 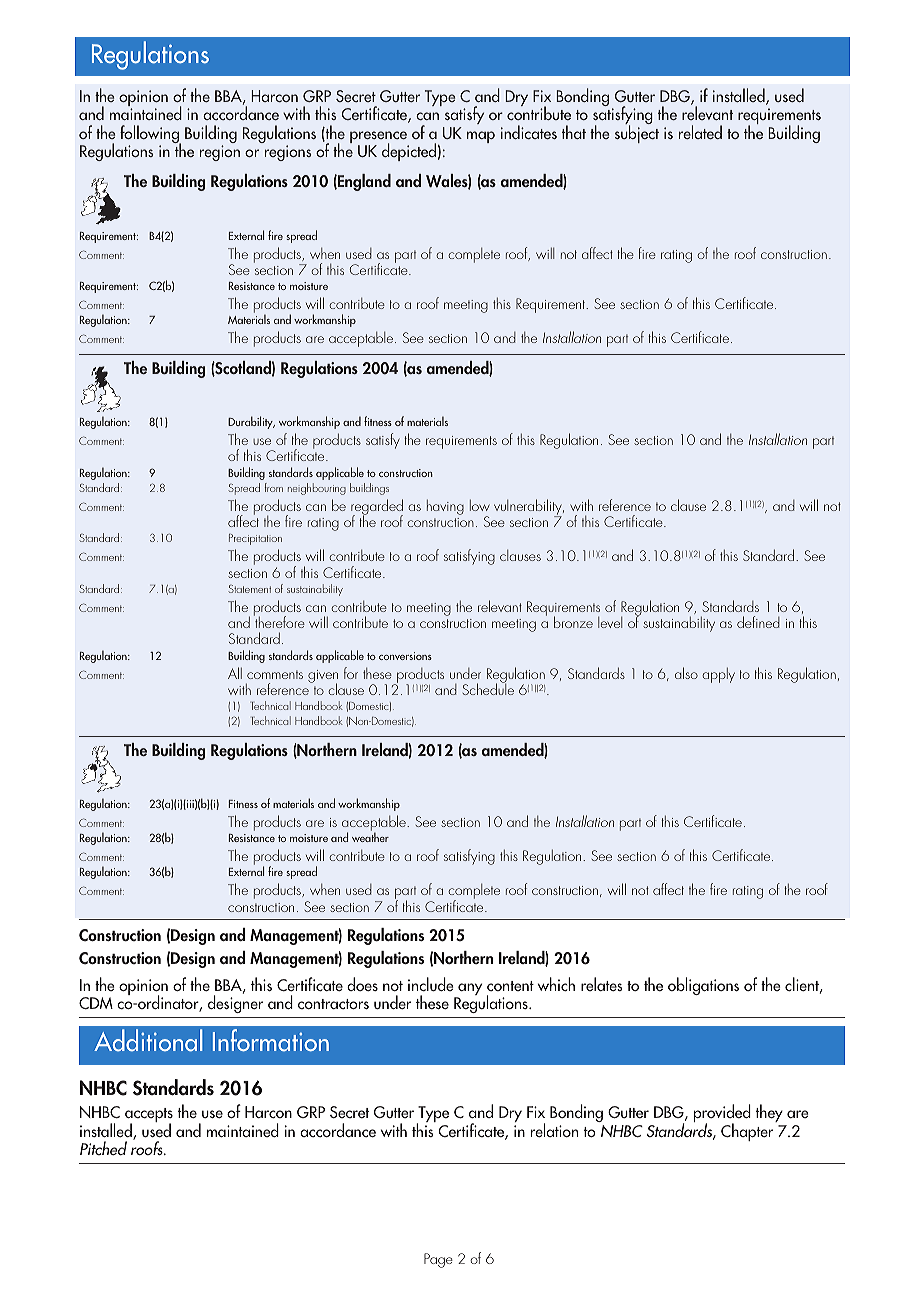 I want to click on obligations, so click(x=703, y=986).
